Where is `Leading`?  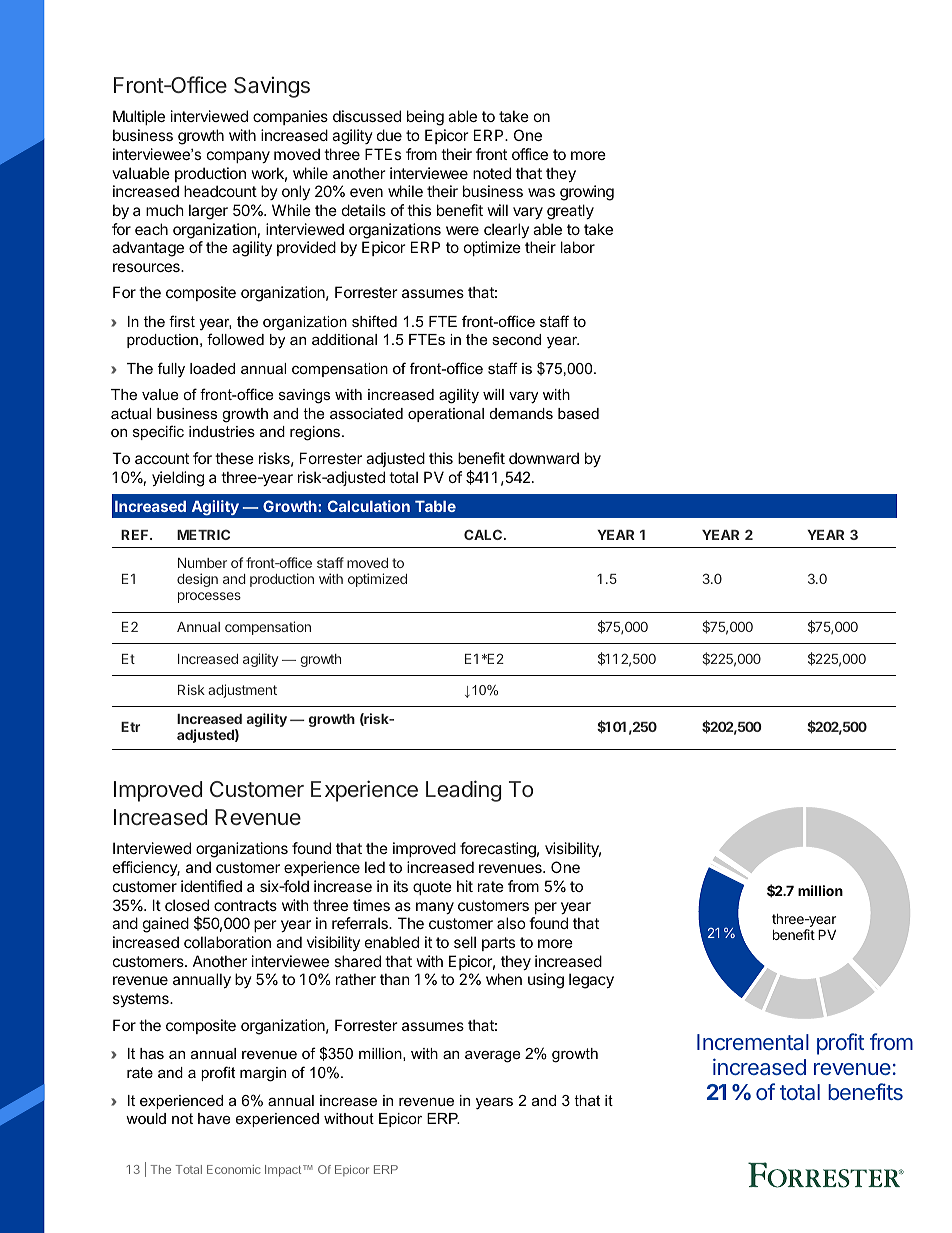
Leading is located at coordinates (463, 791).
